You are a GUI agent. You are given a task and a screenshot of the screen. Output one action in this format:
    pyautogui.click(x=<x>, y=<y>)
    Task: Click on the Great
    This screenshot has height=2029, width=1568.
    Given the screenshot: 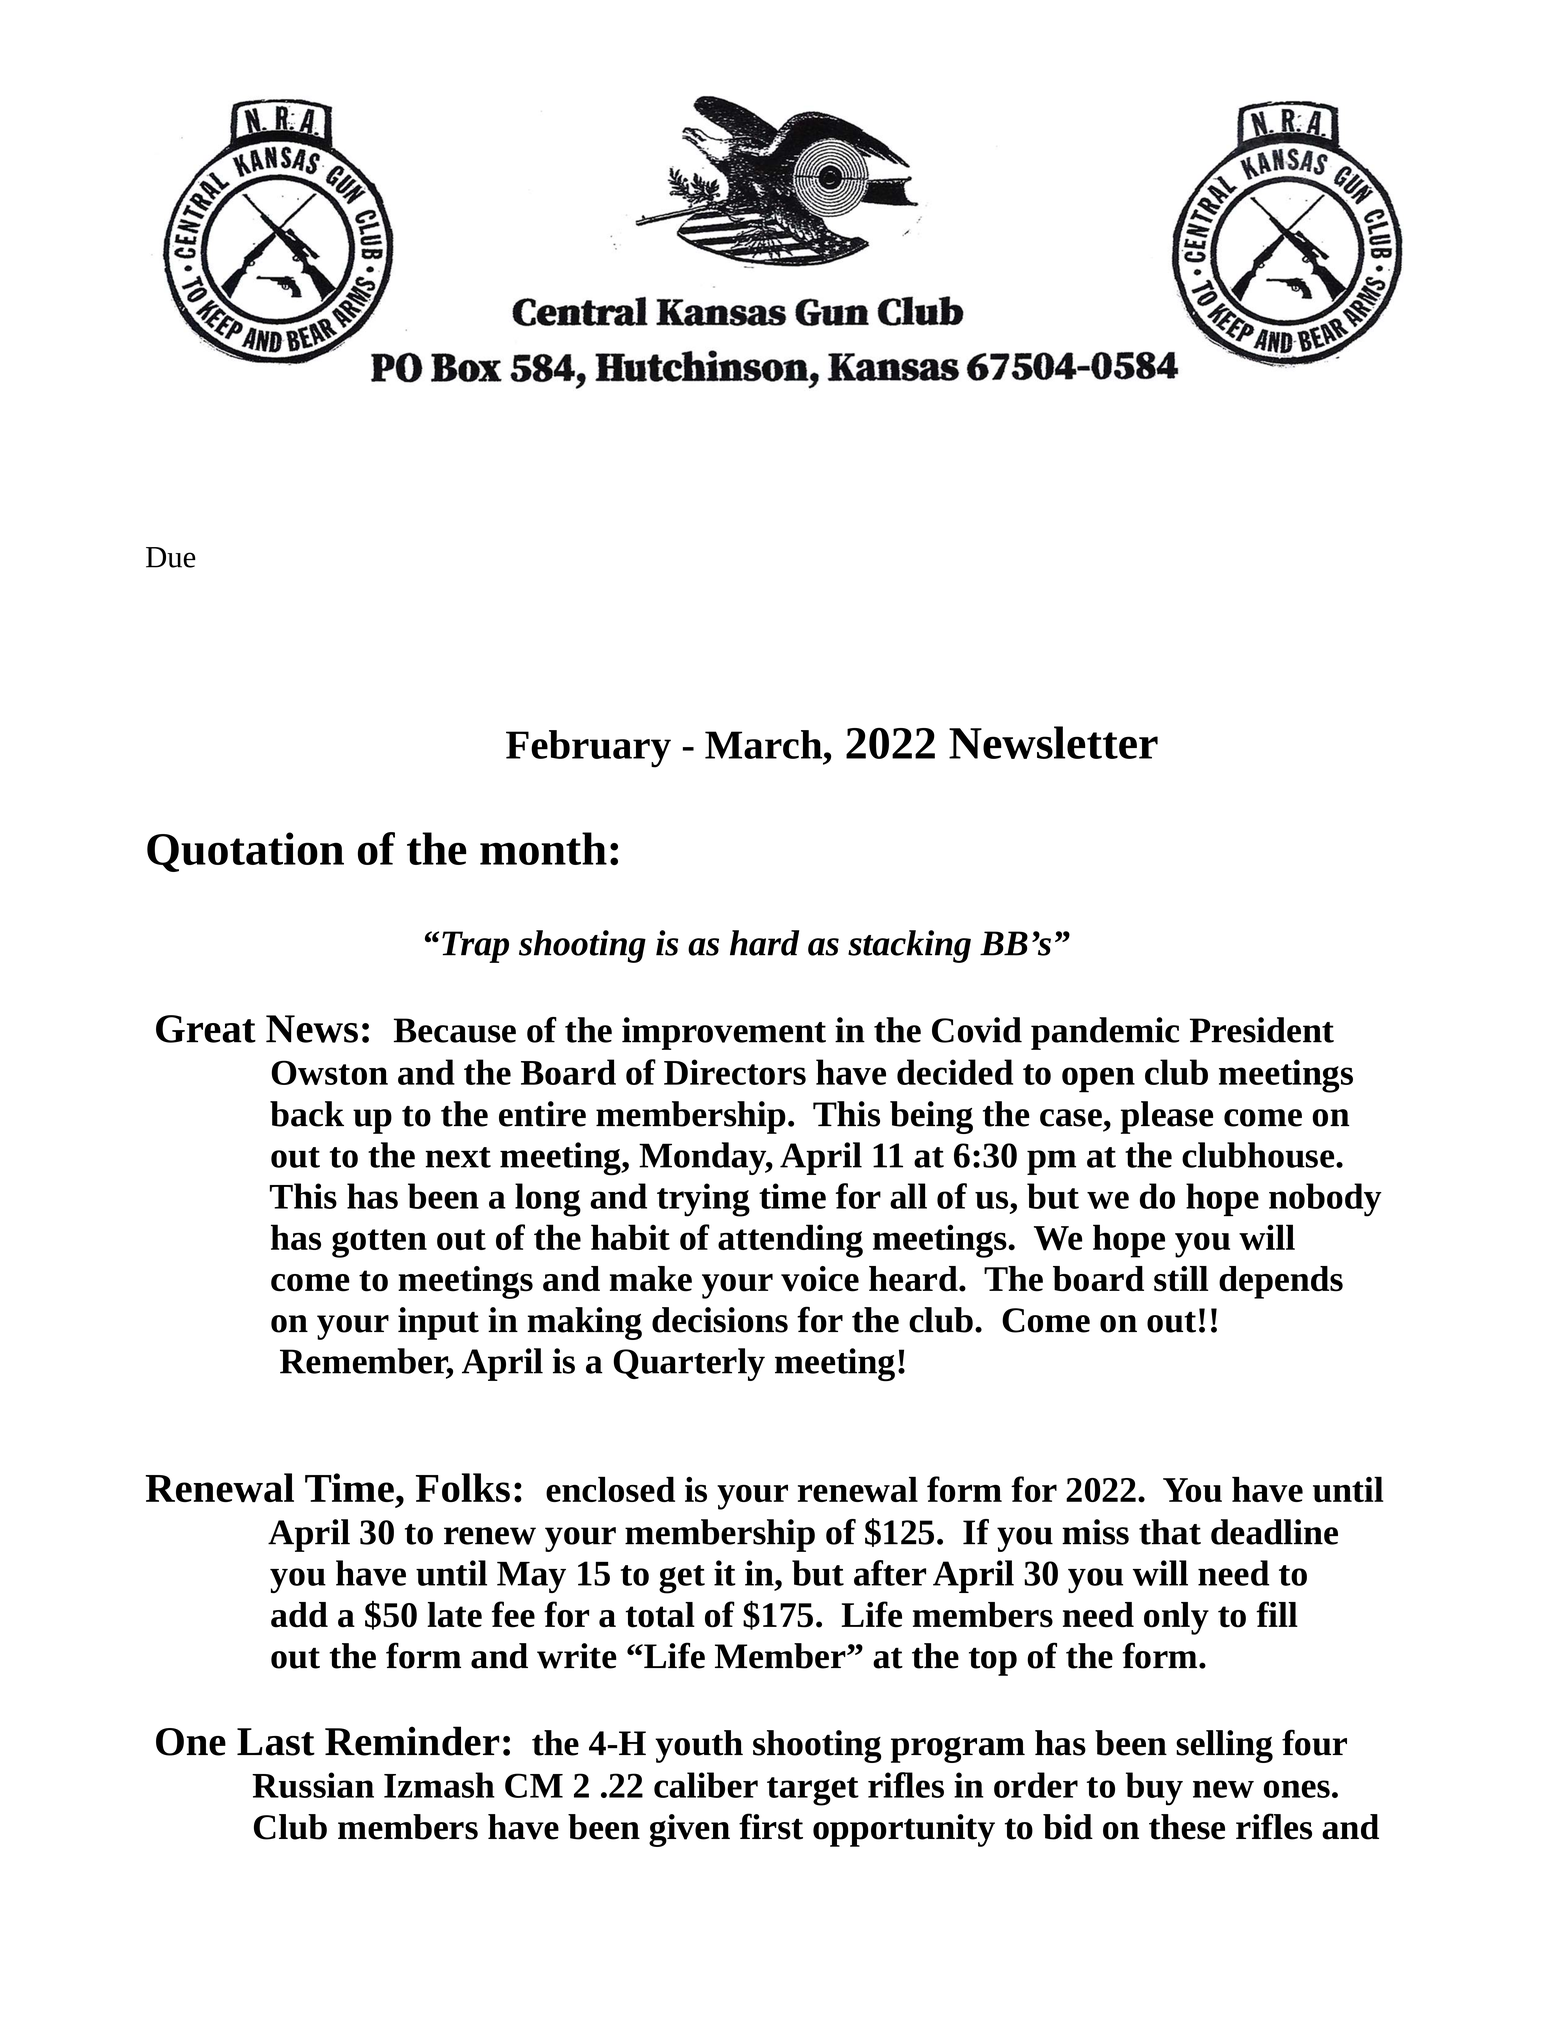 What is the action you would take?
    pyautogui.click(x=206, y=1029)
